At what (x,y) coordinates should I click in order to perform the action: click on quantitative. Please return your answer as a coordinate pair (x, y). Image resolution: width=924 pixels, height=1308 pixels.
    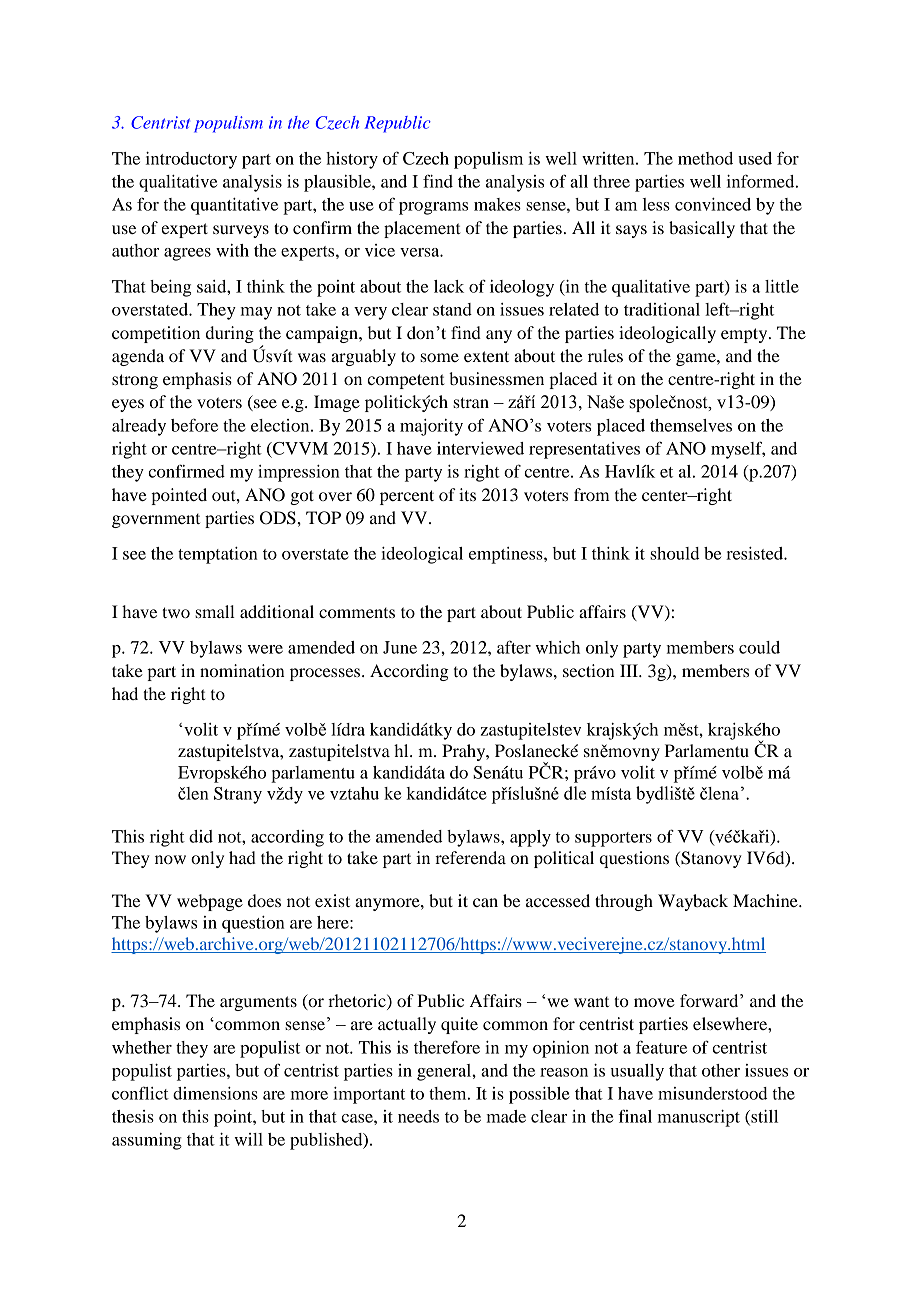
    Looking at the image, I should click on (234, 206).
